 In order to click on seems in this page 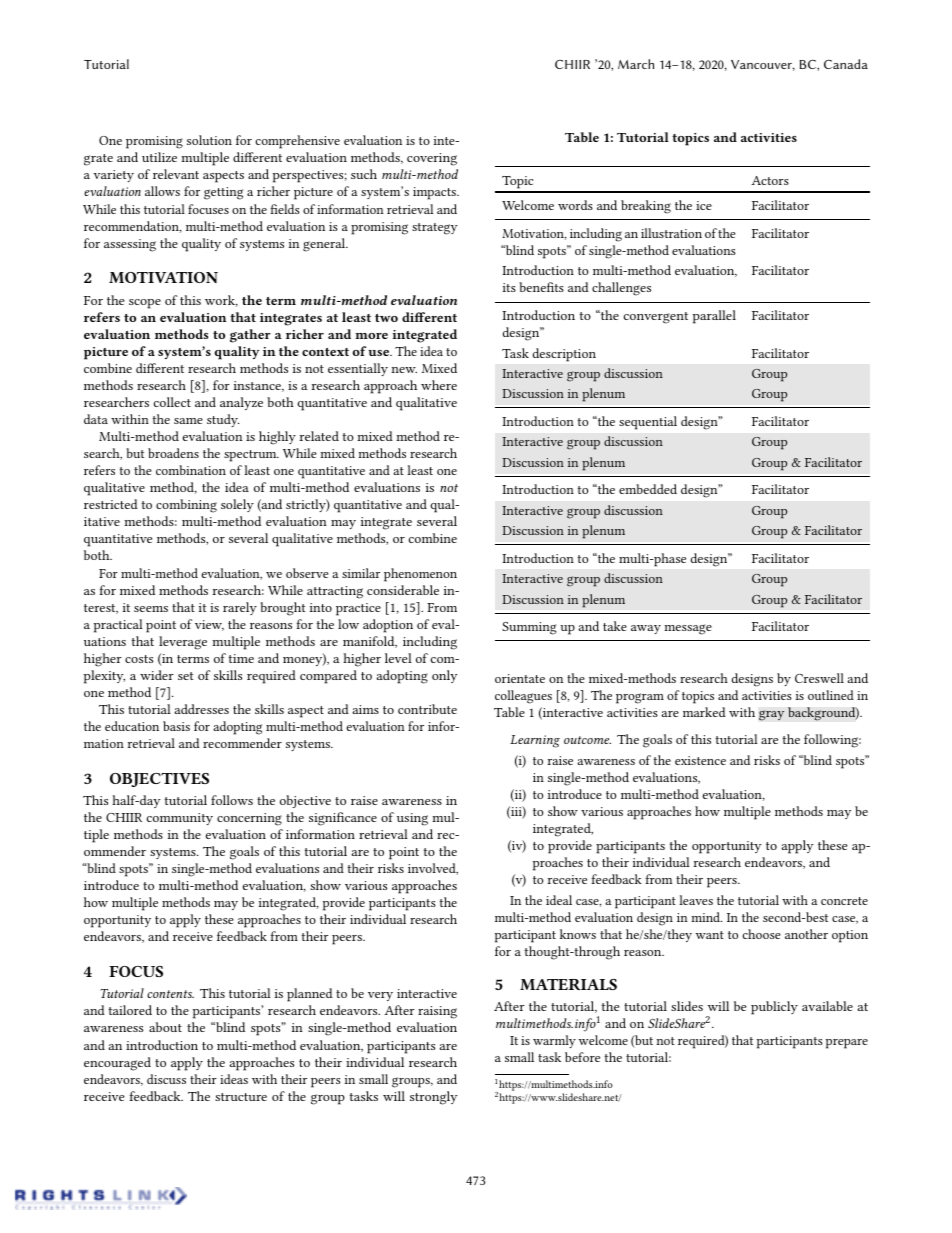, I will do `click(151, 609)`.
